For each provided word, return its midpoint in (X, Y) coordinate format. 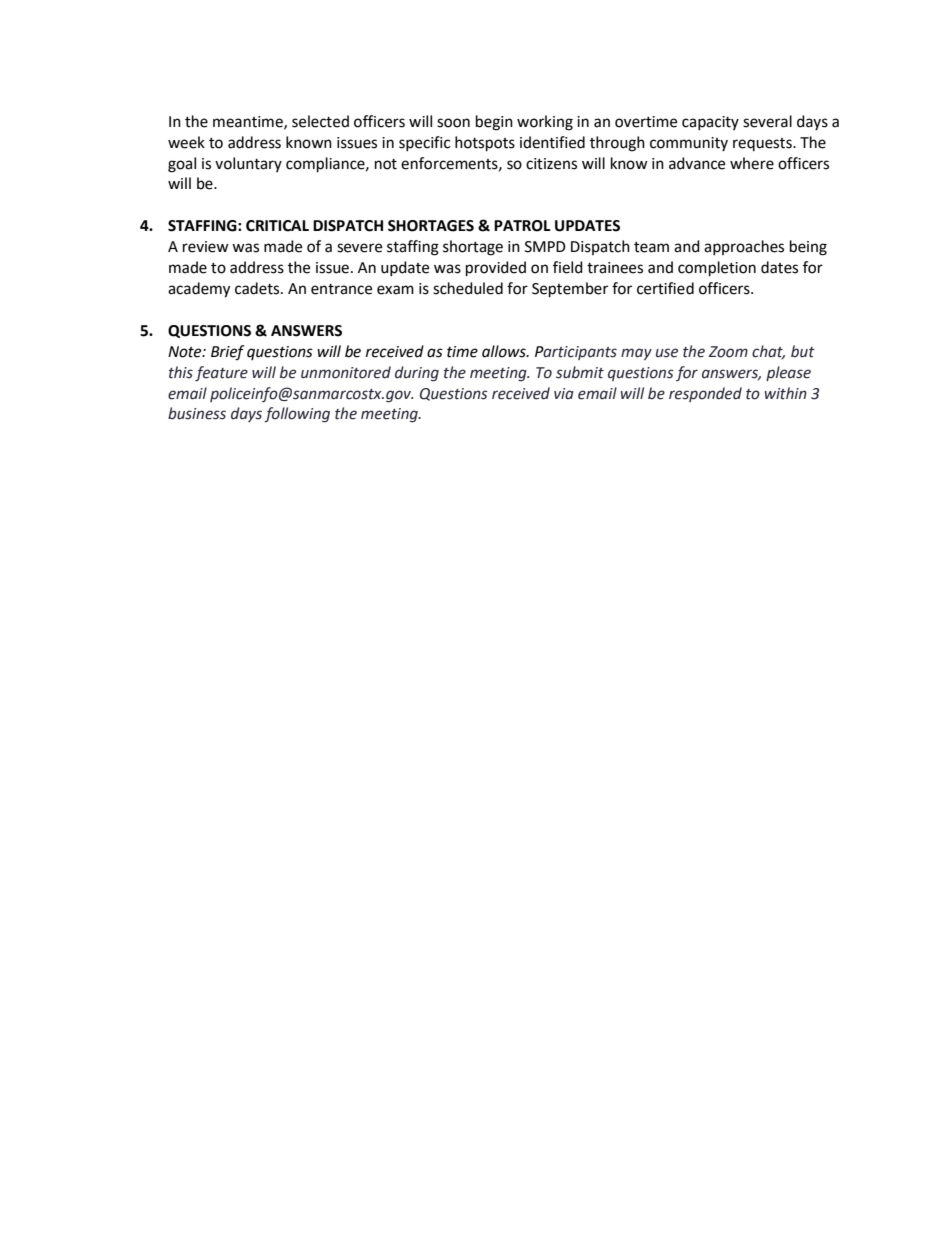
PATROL (522, 226)
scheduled (468, 288)
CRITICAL (277, 226)
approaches (744, 247)
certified (665, 288)
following (297, 415)
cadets (258, 288)
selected (320, 121)
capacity (710, 123)
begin (494, 123)
